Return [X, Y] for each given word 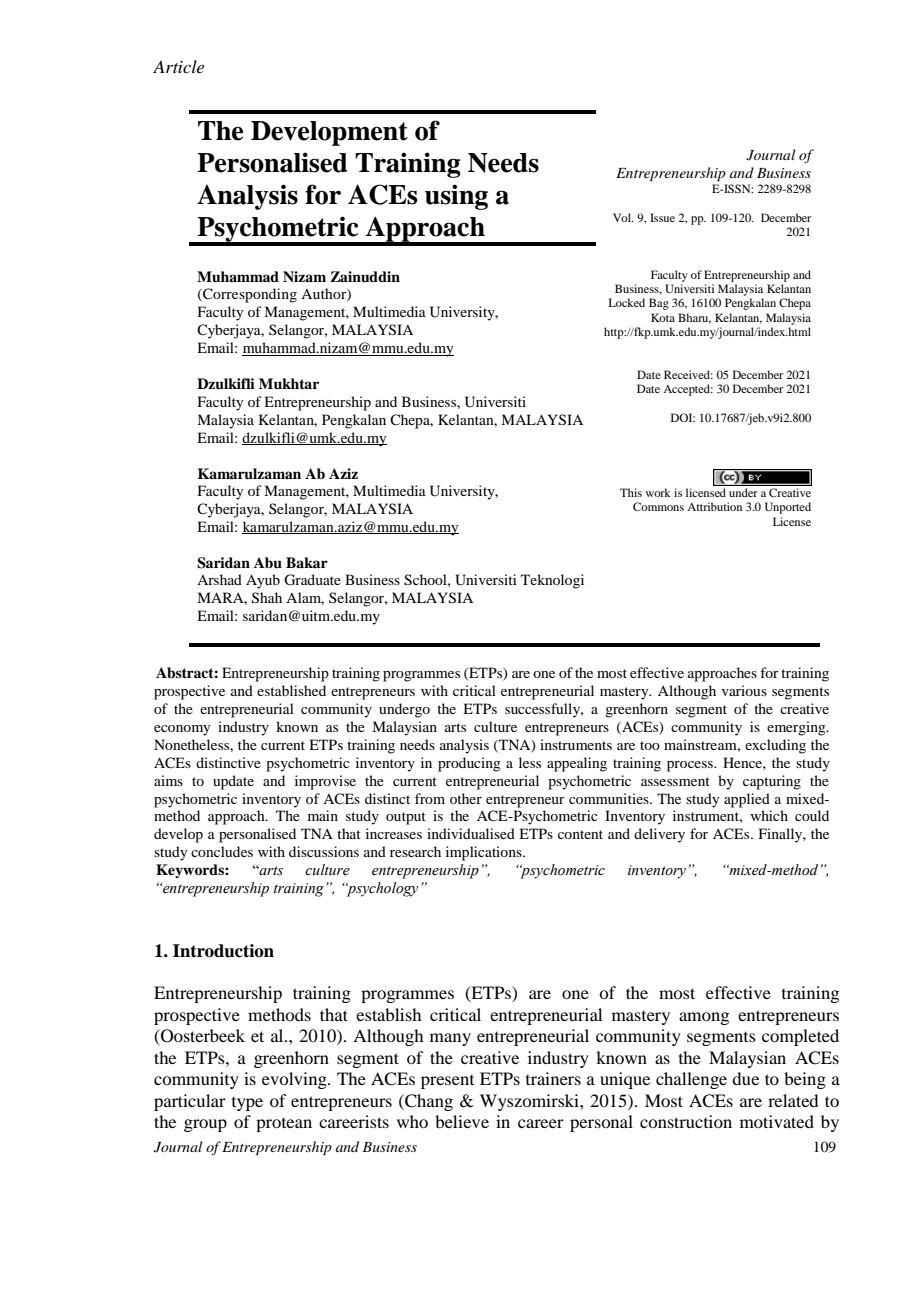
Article [178, 66]
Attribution [714, 506]
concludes [222, 851]
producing [469, 764]
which [769, 815]
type [247, 1104]
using [456, 197]
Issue [662, 217]
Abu [268, 563]
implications [485, 853]
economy [182, 730]
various [744, 690]
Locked [627, 302]
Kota [663, 317]
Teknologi [552, 581]
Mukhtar [289, 383]
